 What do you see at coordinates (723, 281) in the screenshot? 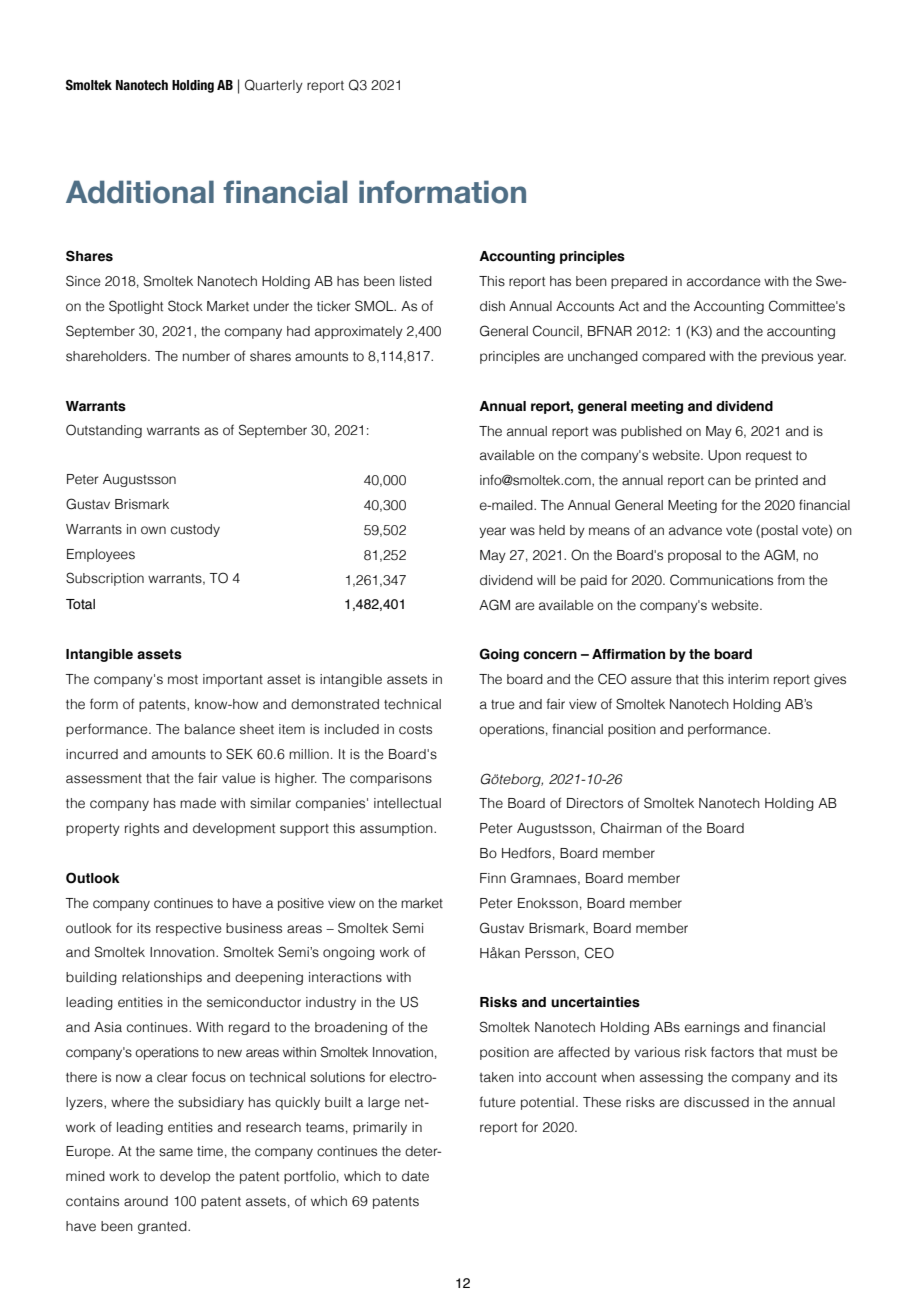
I see `accordance` at bounding box center [723, 281].
